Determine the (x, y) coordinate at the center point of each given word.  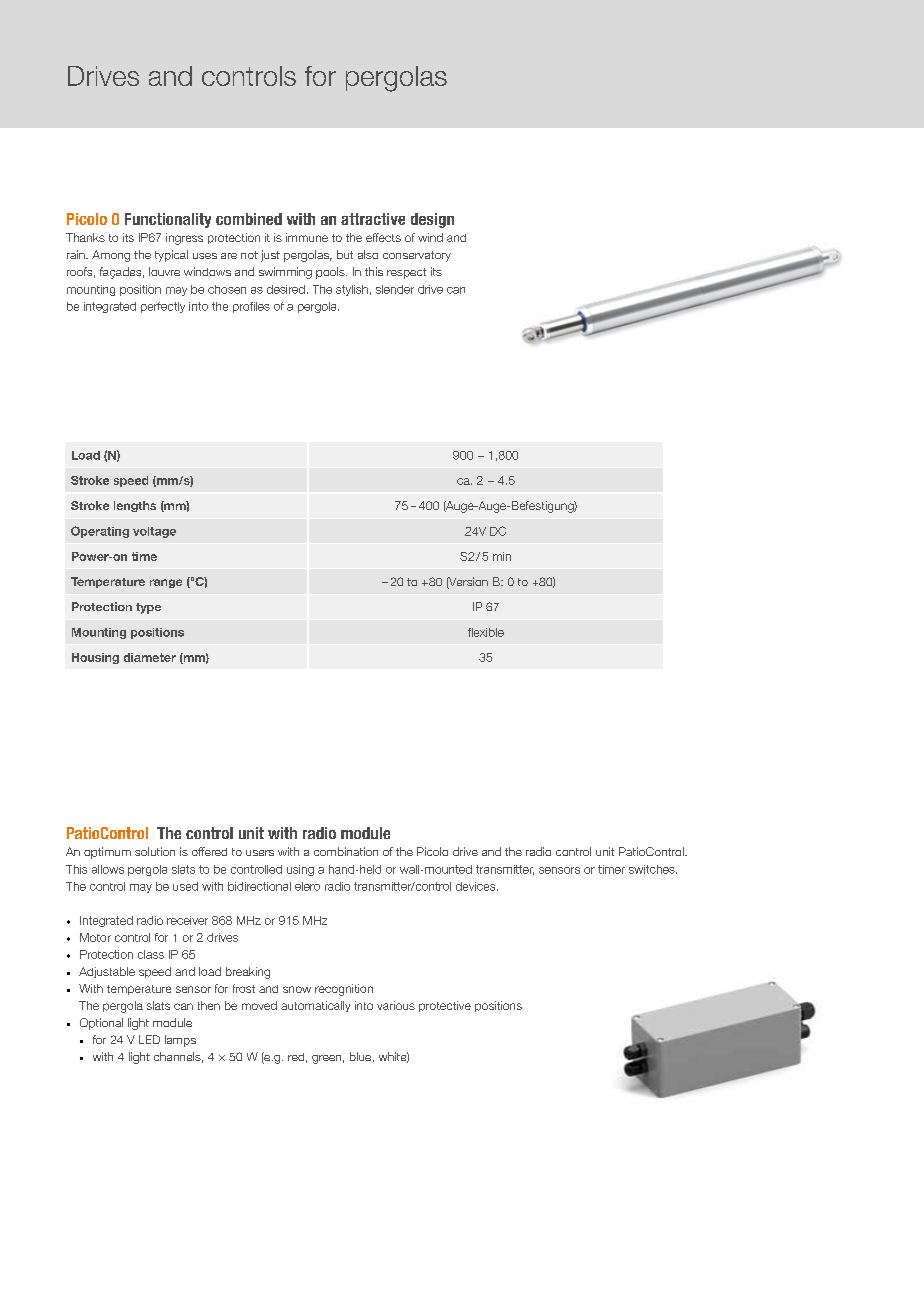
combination (346, 851)
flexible (486, 632)
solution (155, 851)
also (368, 254)
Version (467, 583)
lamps (180, 1041)
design (432, 220)
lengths (135, 506)
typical (171, 256)
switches (653, 869)
